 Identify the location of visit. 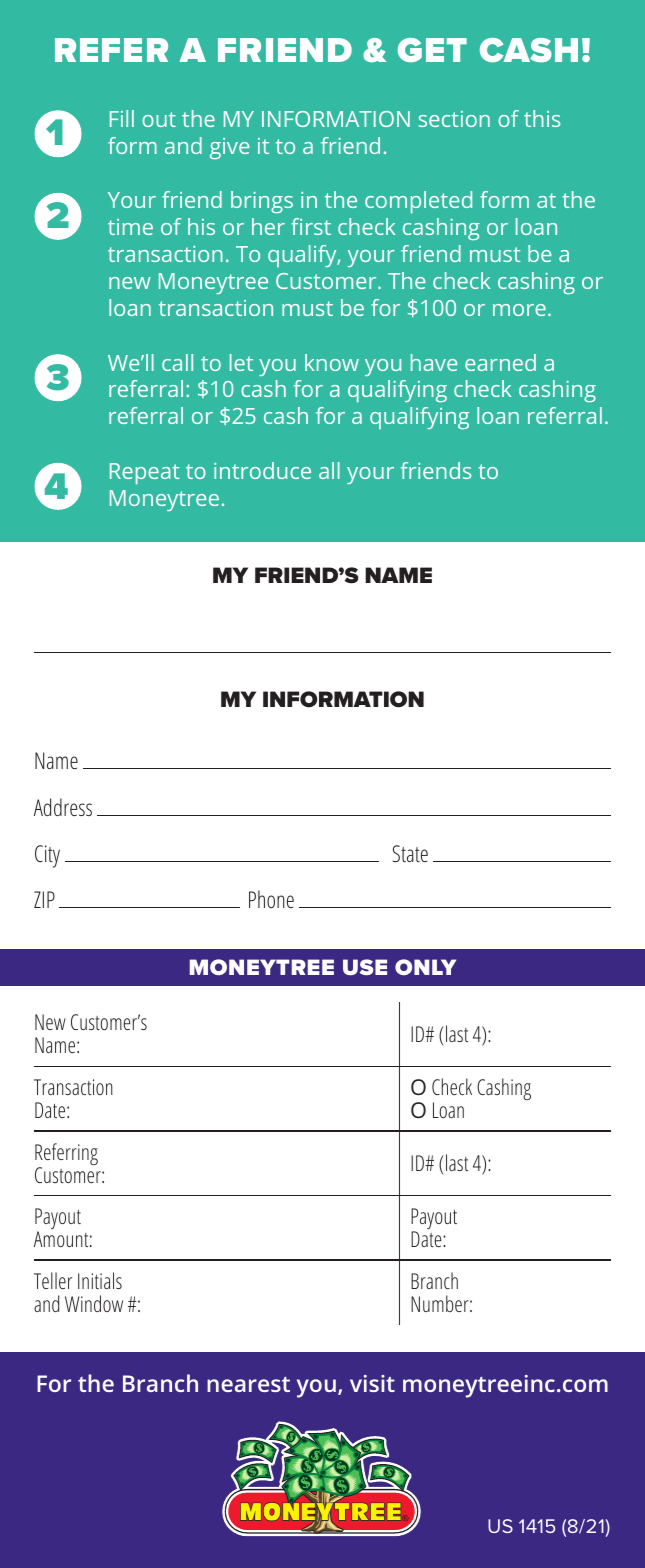
(372, 1383).
